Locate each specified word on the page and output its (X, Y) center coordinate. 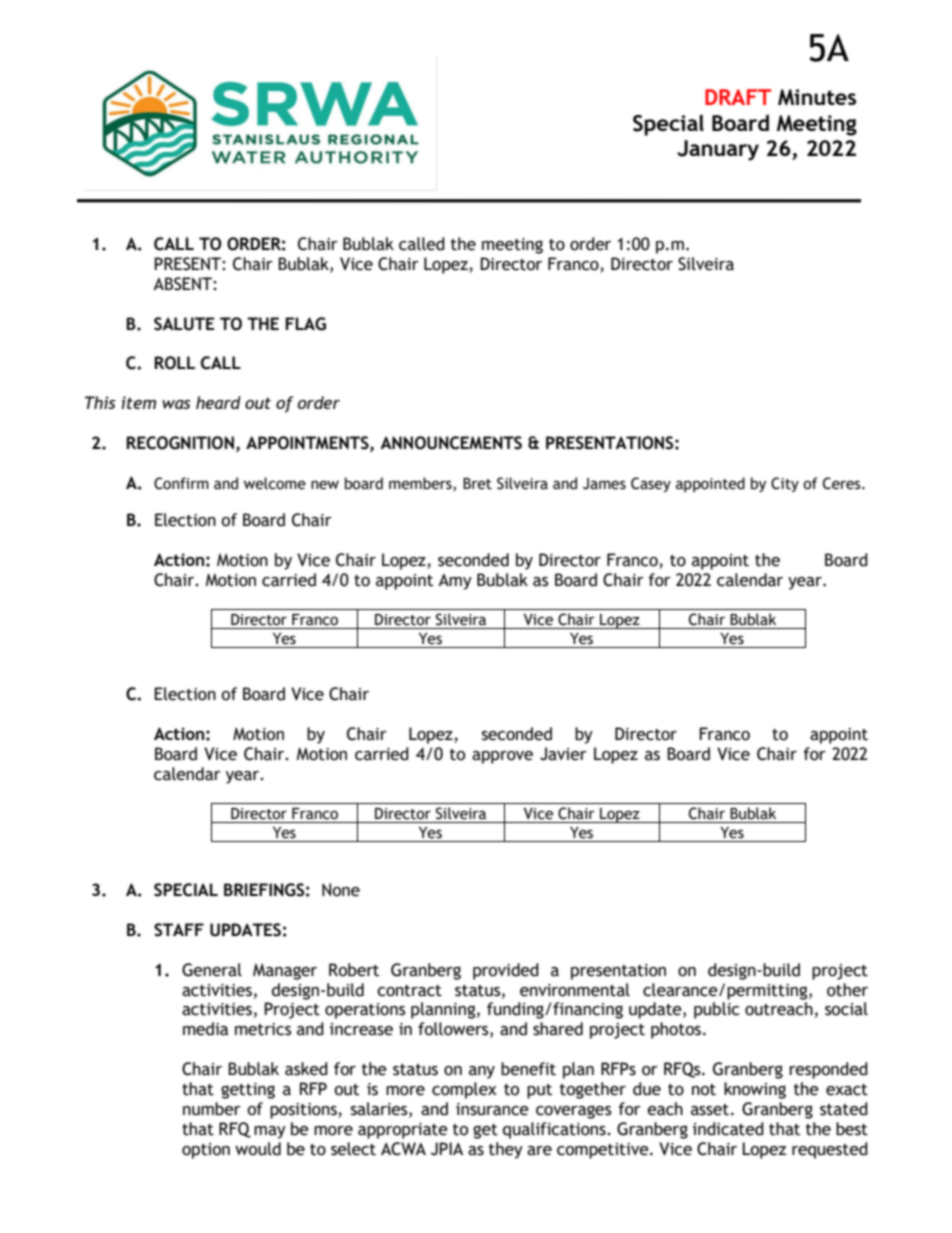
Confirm (181, 483)
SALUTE (184, 324)
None (341, 890)
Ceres (843, 483)
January (718, 150)
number (212, 1109)
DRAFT (738, 97)
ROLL (174, 363)
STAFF (179, 930)
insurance (492, 1109)
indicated (728, 1129)
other (847, 990)
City (785, 484)
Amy (455, 582)
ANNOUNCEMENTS (451, 443)
